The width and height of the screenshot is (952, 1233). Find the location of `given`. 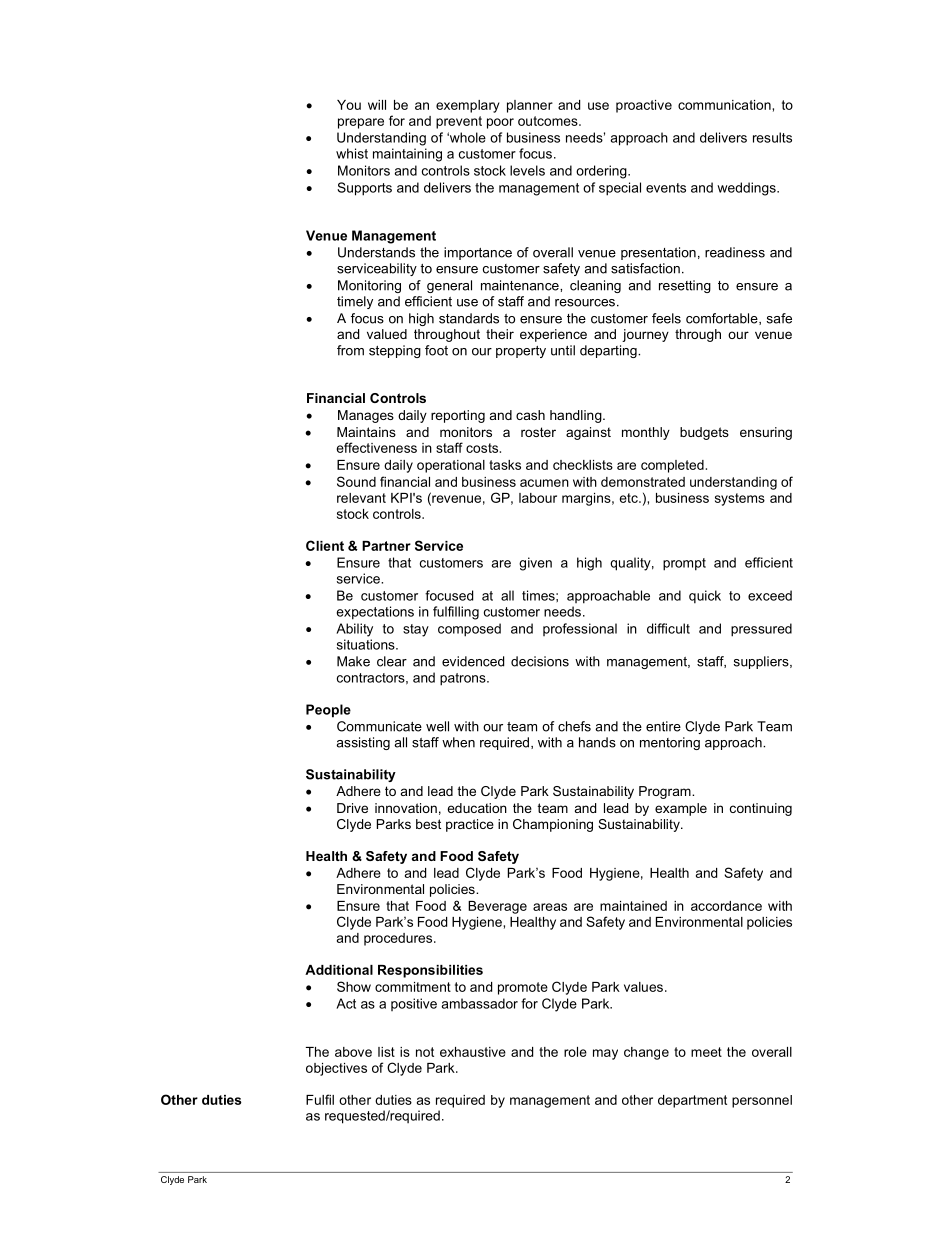

given is located at coordinates (535, 564).
